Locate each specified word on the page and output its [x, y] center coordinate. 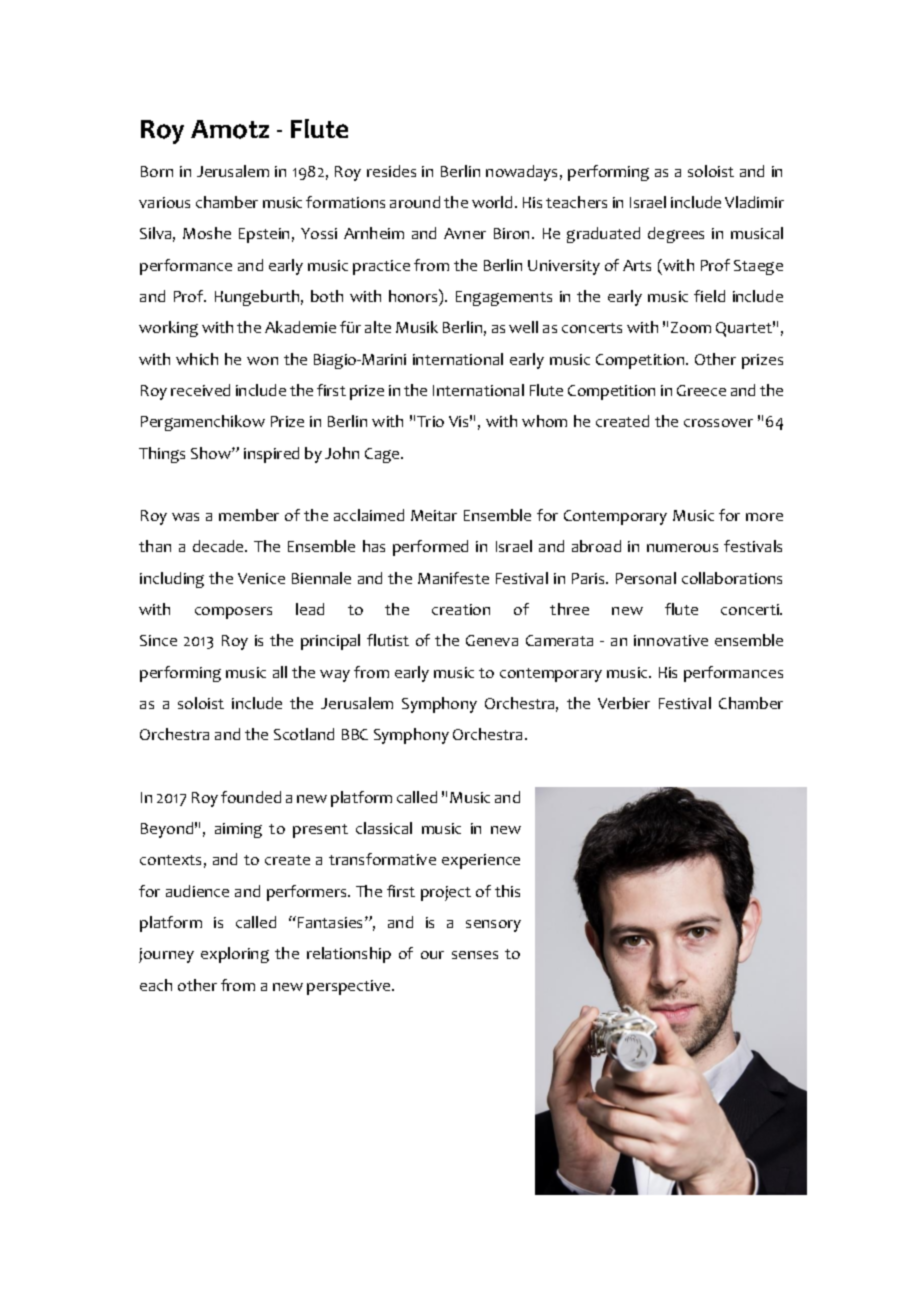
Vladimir [754, 202]
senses [475, 955]
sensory [493, 926]
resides [391, 171]
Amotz [230, 129]
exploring [235, 955]
